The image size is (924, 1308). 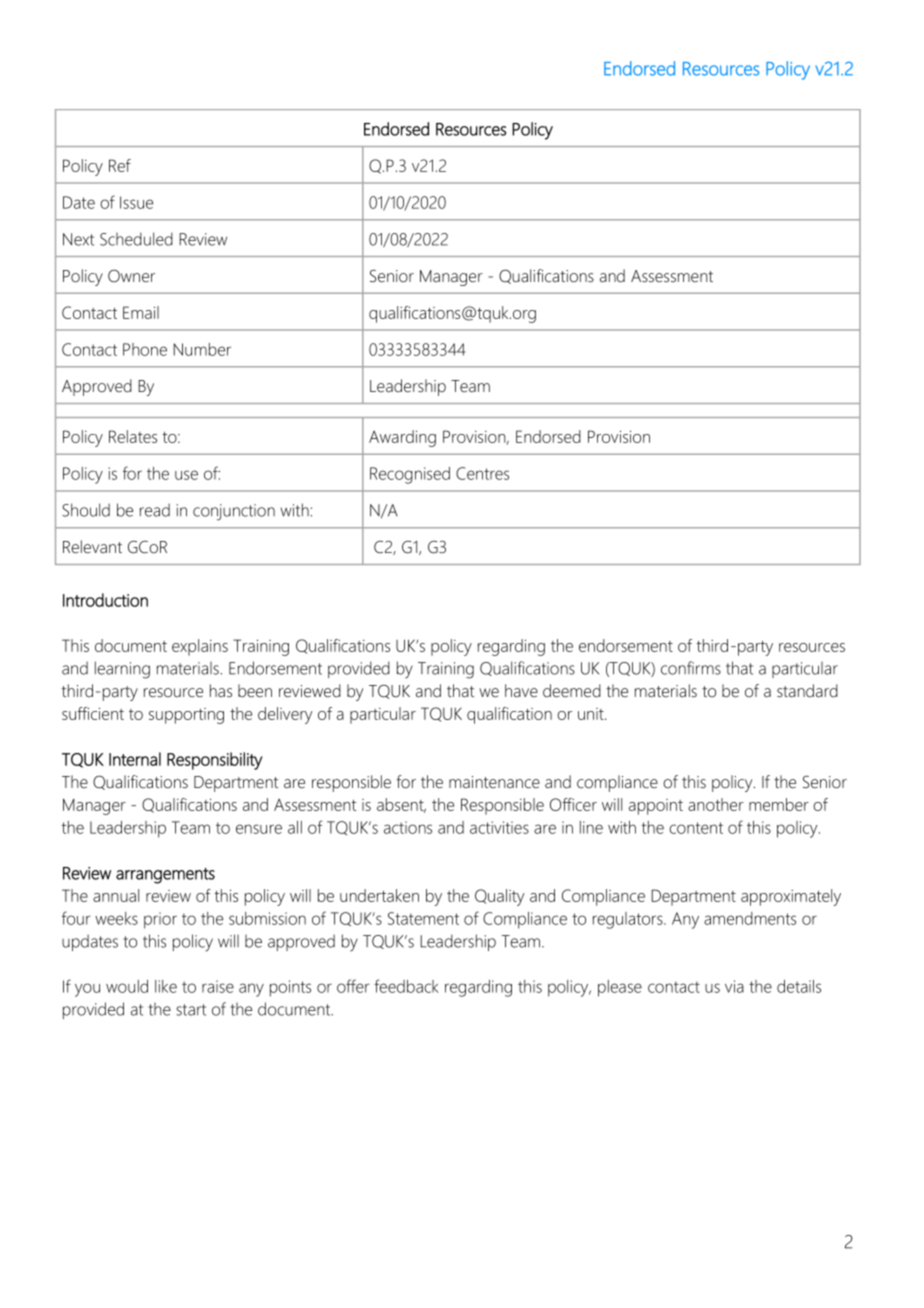 I want to click on Awarding, so click(x=402, y=438).
